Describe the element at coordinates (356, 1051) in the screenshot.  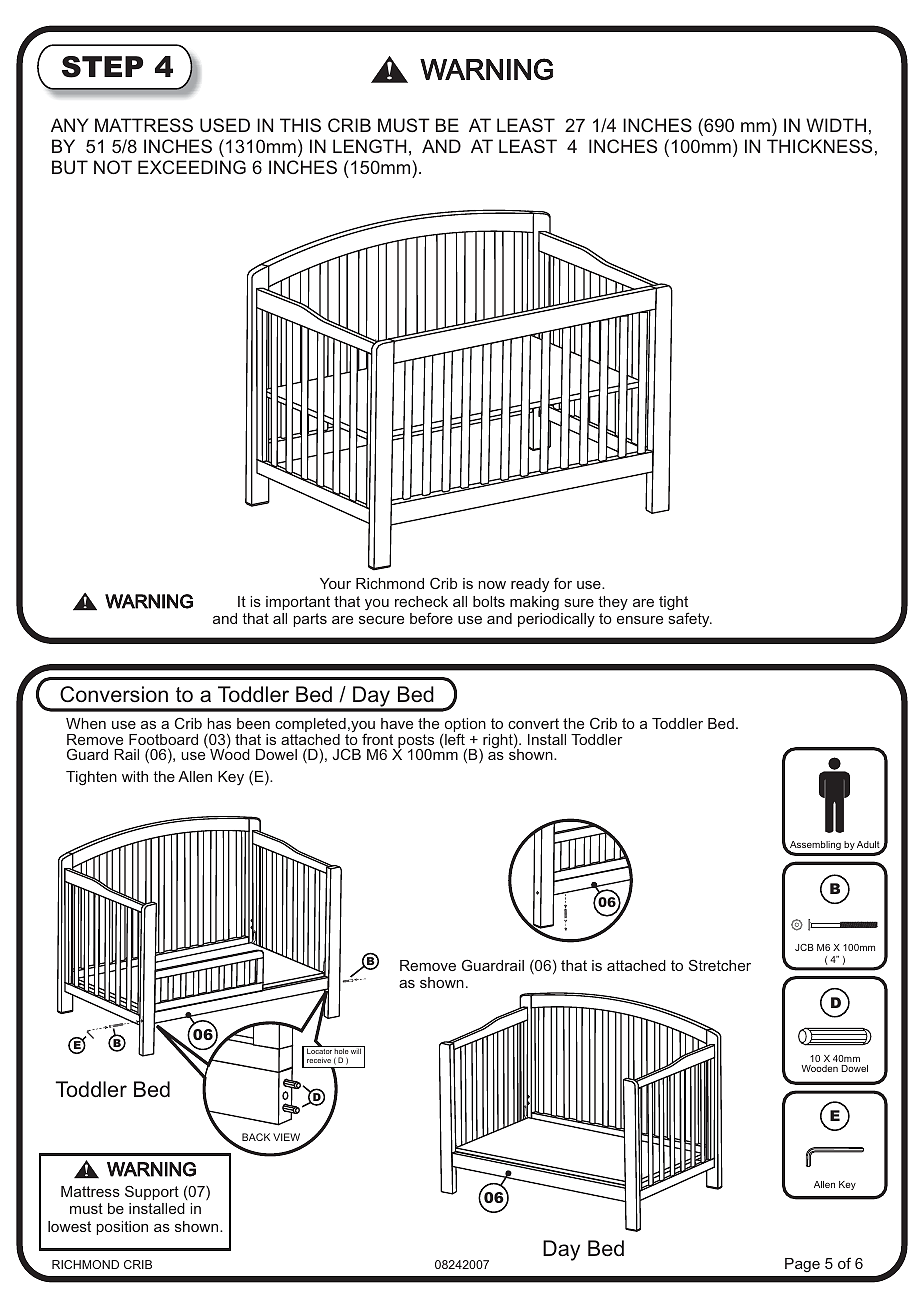
I see `will` at that location.
